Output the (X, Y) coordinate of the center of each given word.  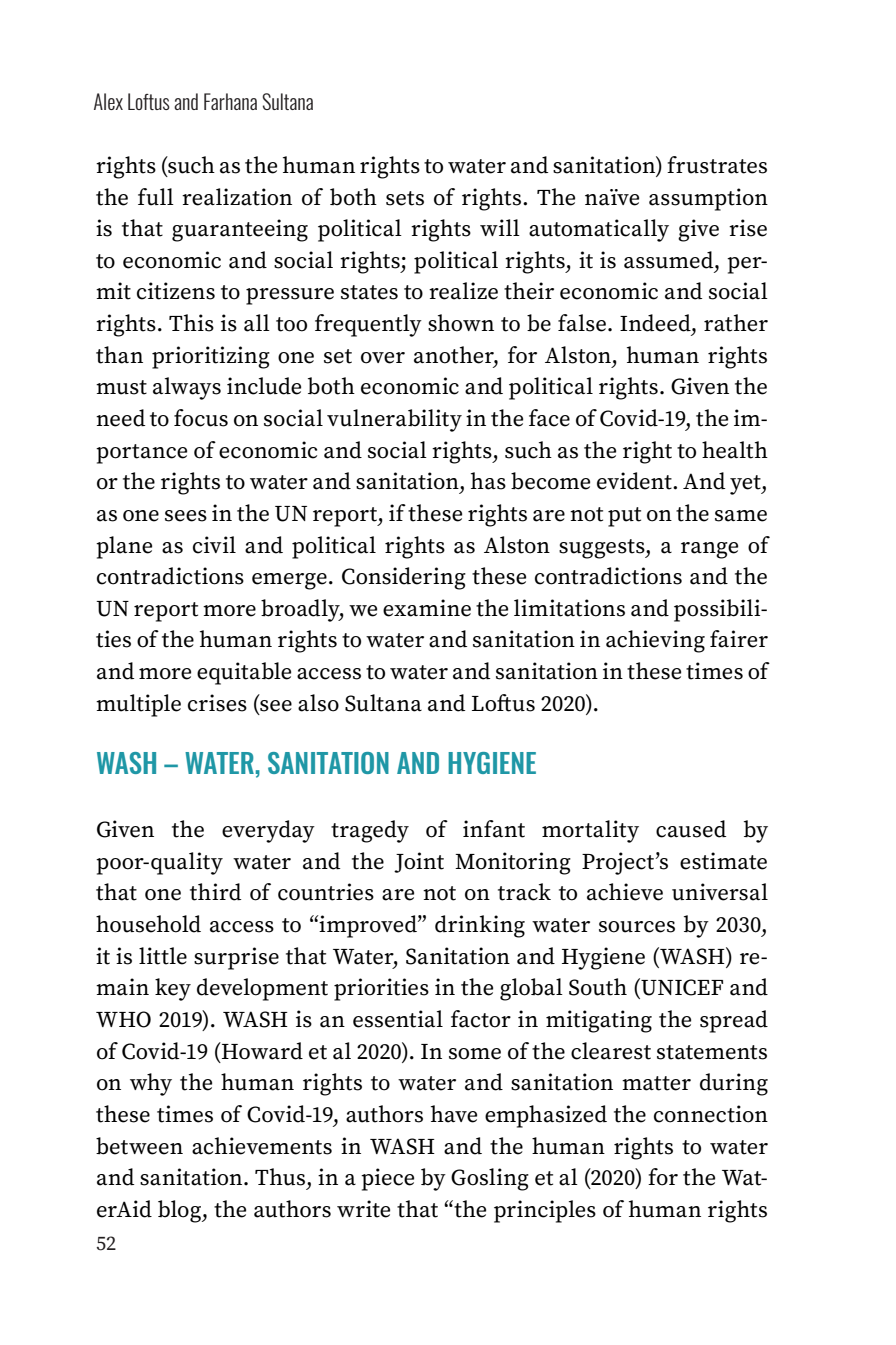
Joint (419, 862)
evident (635, 481)
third (215, 892)
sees (186, 516)
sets (405, 198)
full (156, 197)
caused (691, 829)
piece (387, 1179)
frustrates (717, 165)
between (139, 1146)
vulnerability (394, 420)
